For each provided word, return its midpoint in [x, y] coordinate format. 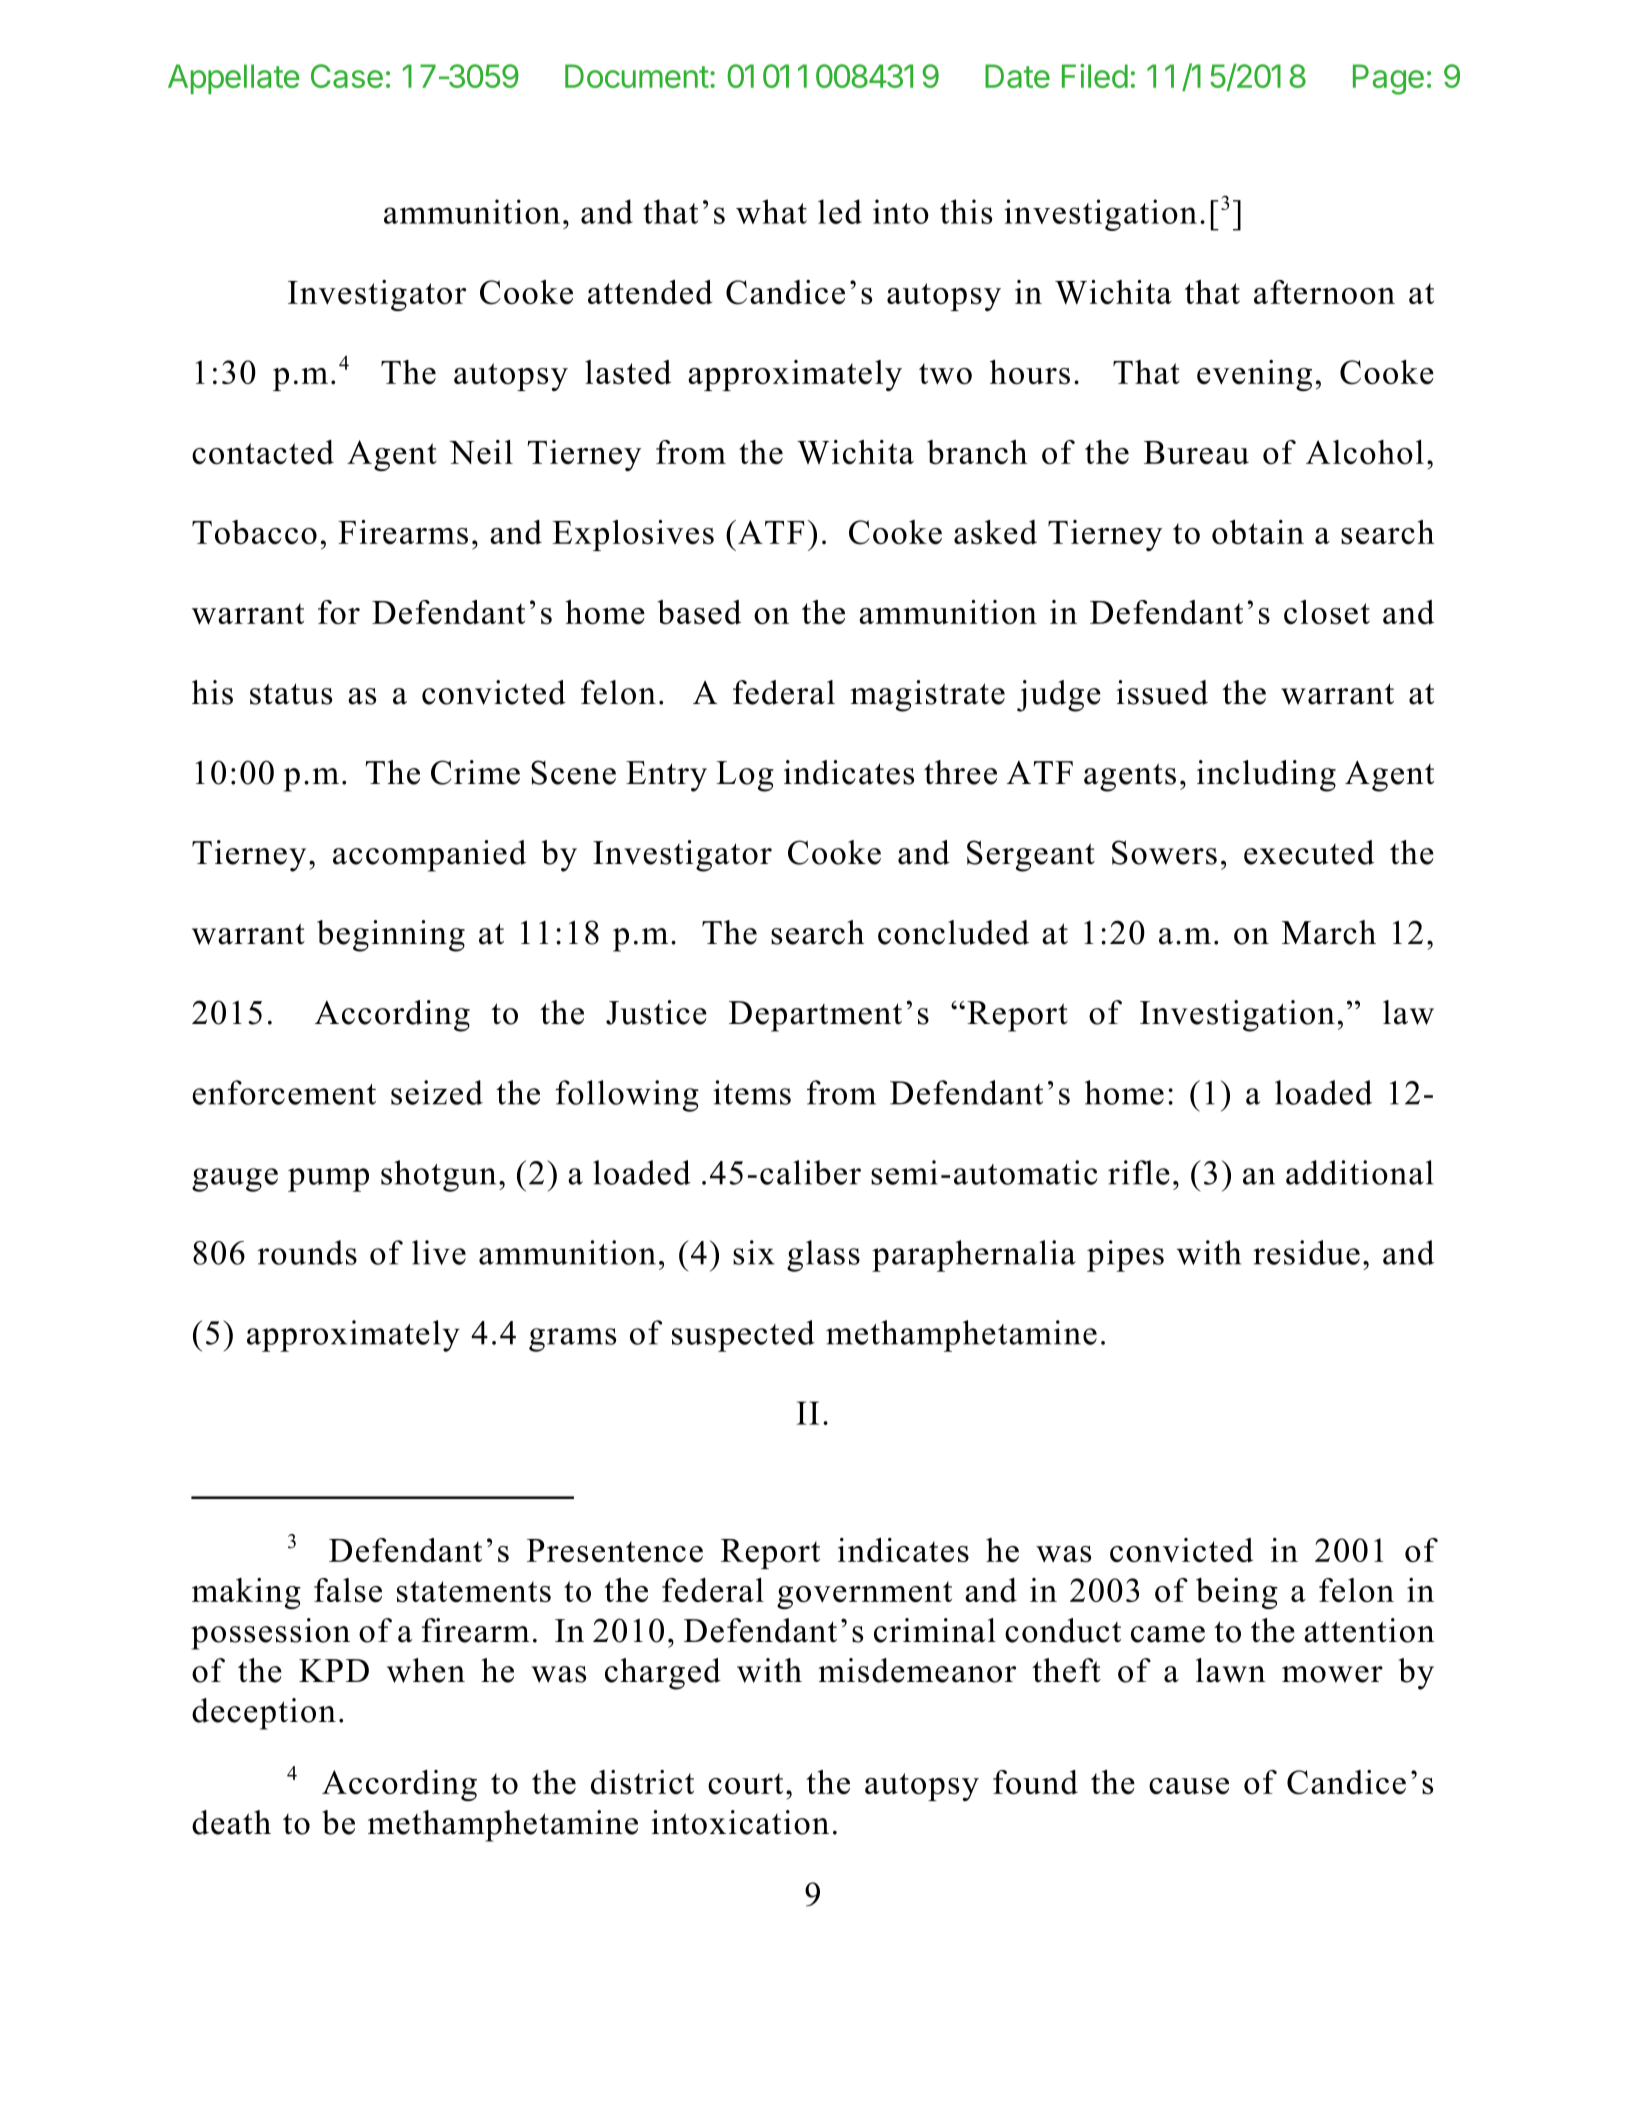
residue [1306, 1252]
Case [347, 76]
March [1329, 932]
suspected [743, 1336]
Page [1388, 79]
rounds [307, 1252]
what [771, 211]
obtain [1258, 532]
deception [264, 1714]
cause [1189, 1786]
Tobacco [254, 532]
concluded [953, 932]
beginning [391, 936]
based [699, 612]
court [745, 1784]
